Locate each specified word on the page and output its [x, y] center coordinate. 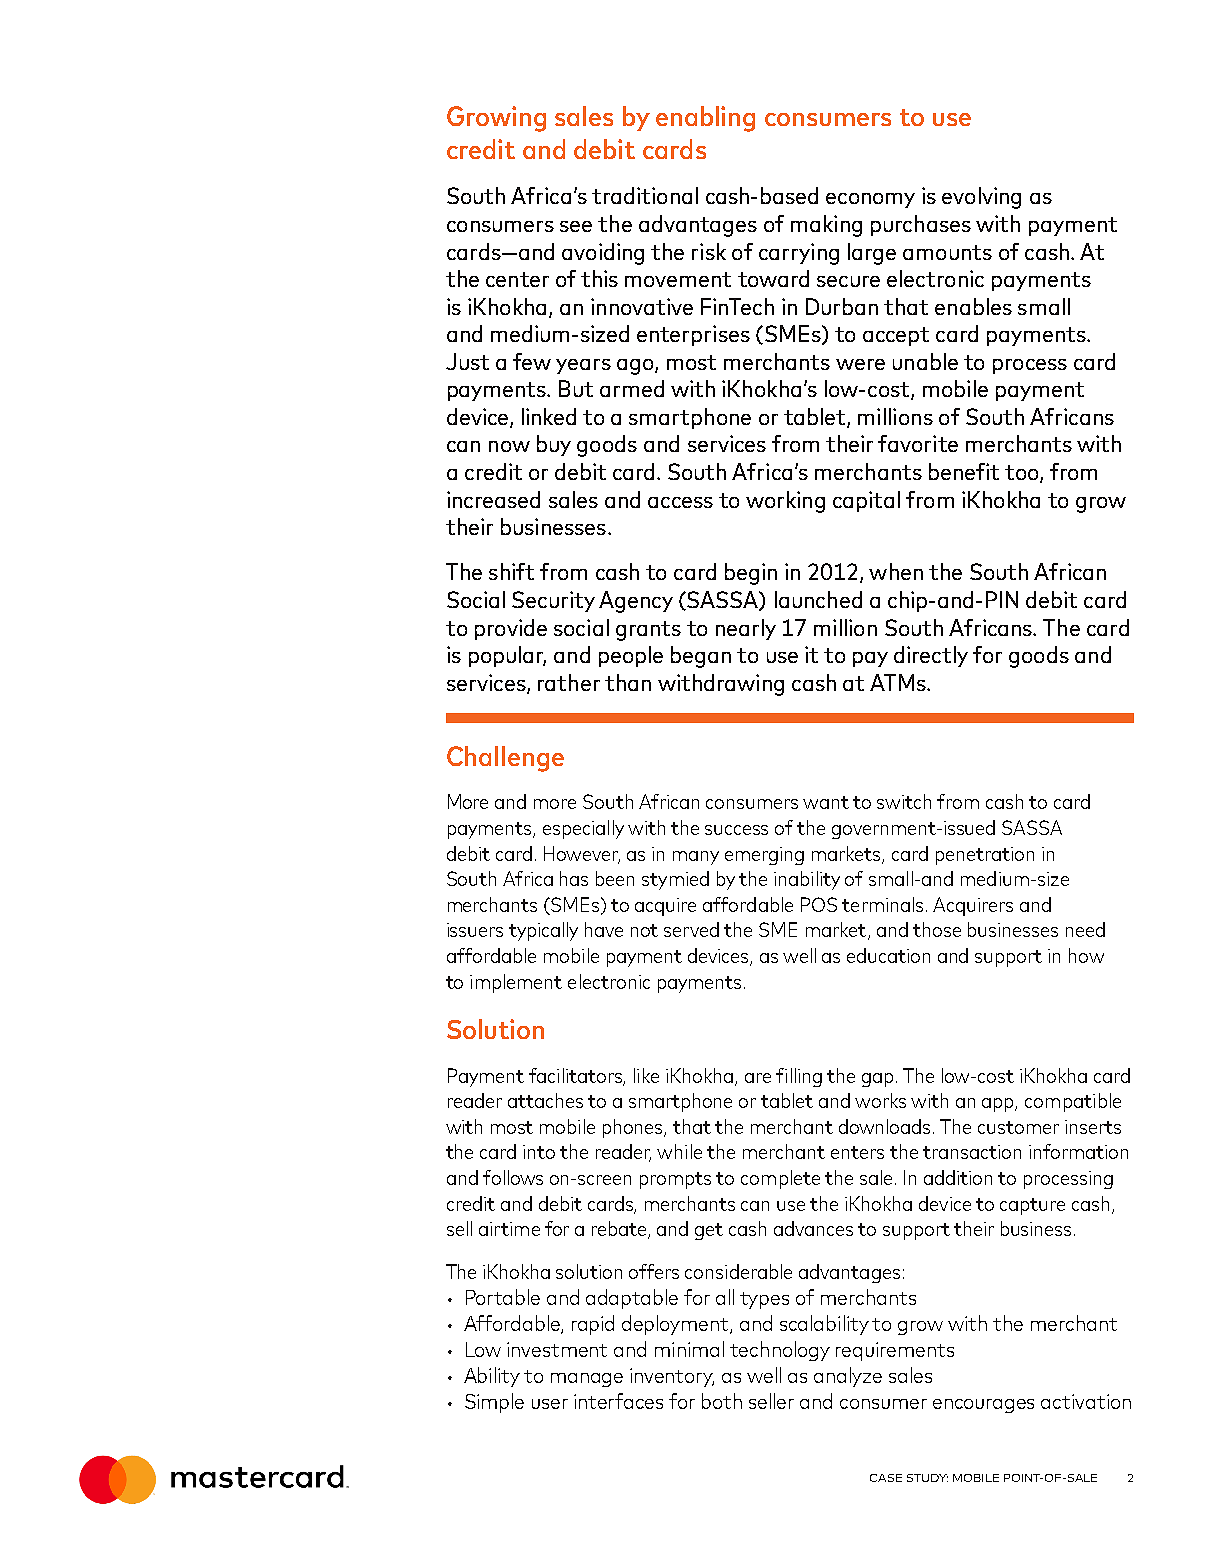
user [550, 1404]
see [576, 226]
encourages [983, 1406]
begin [751, 574]
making [826, 226]
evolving [981, 198]
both [722, 1401]
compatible [1073, 1102]
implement [516, 983]
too [1023, 474]
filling [799, 1077]
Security [553, 601]
